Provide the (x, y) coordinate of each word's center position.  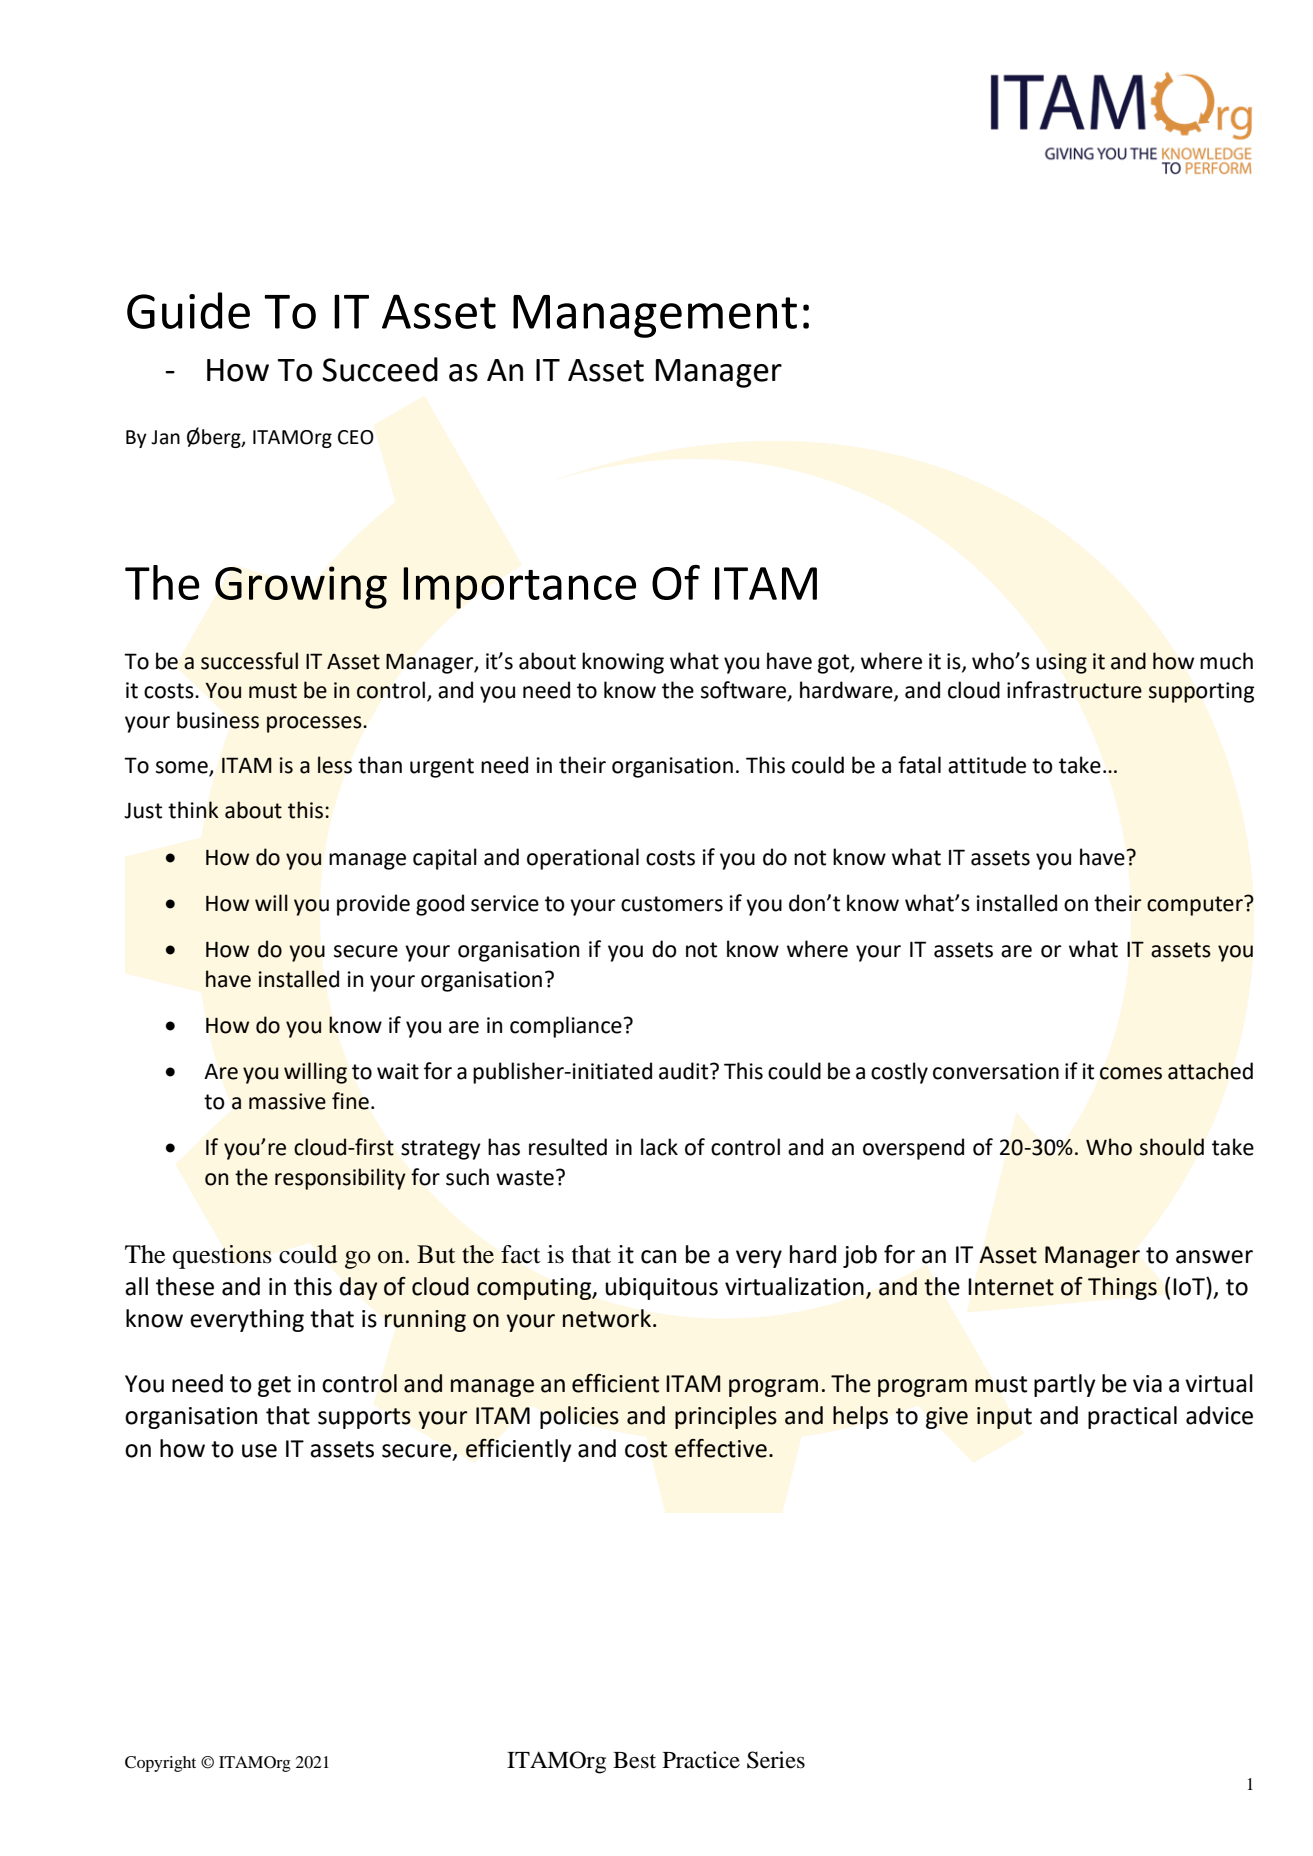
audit (685, 1071)
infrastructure (1074, 690)
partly (1065, 1385)
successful (249, 661)
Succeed (380, 369)
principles (726, 1417)
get (274, 1386)
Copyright (160, 1764)
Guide (188, 310)
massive (287, 1101)
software (745, 691)
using (1061, 663)
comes (1131, 1073)
